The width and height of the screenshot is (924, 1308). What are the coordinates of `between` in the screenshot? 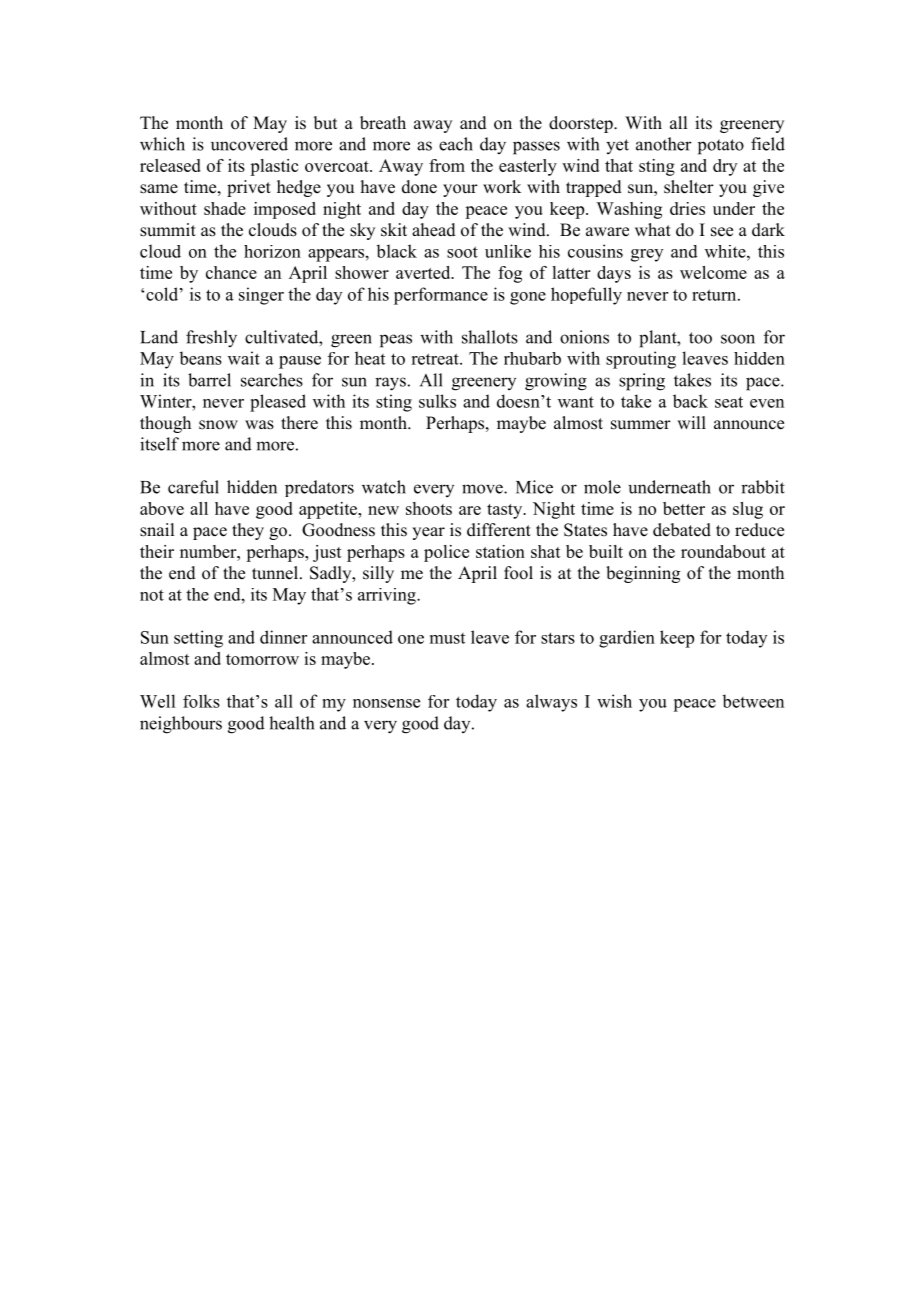 It's located at (753, 701).
